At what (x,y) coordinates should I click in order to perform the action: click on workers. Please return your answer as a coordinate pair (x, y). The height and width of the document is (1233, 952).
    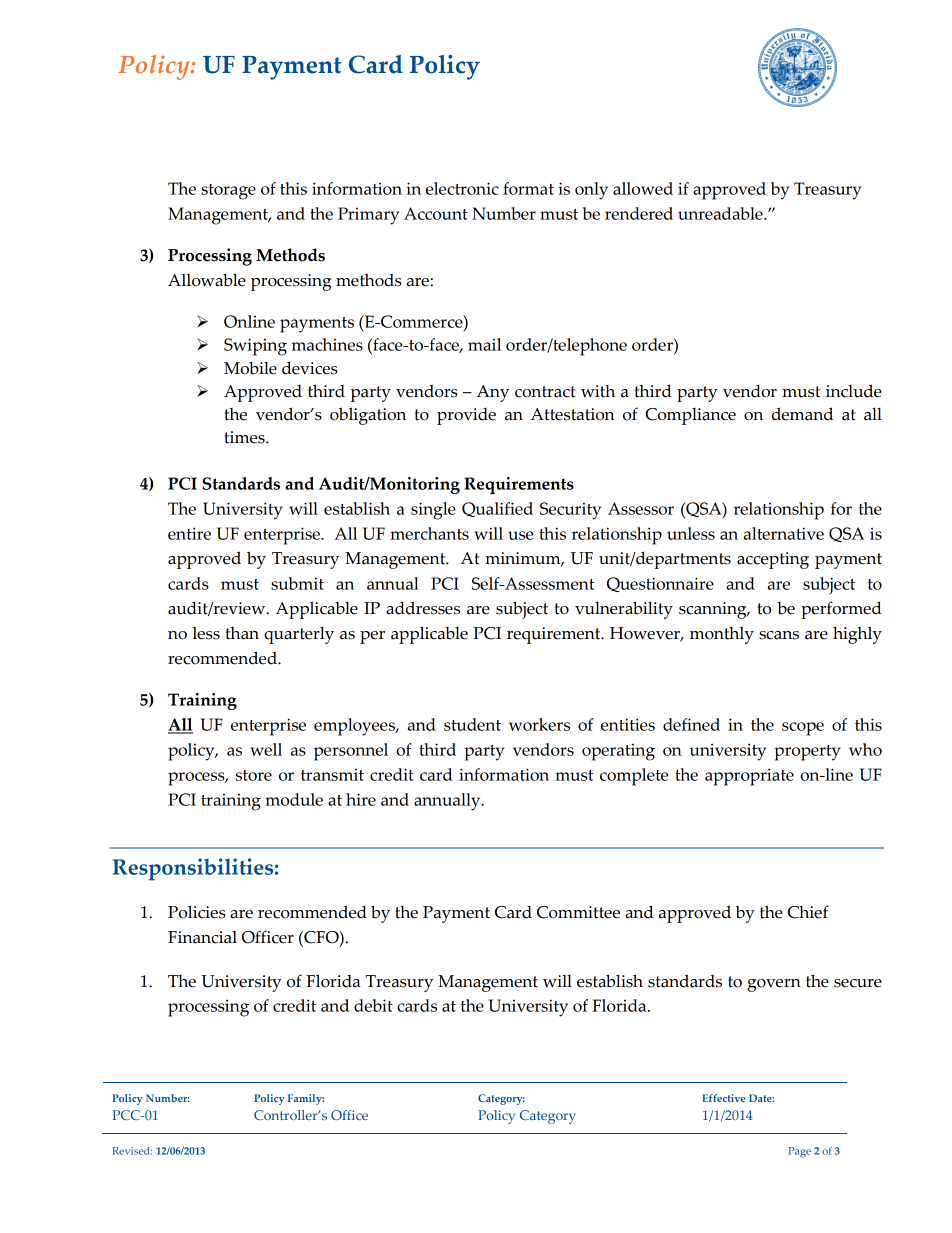
    Looking at the image, I should click on (539, 724).
